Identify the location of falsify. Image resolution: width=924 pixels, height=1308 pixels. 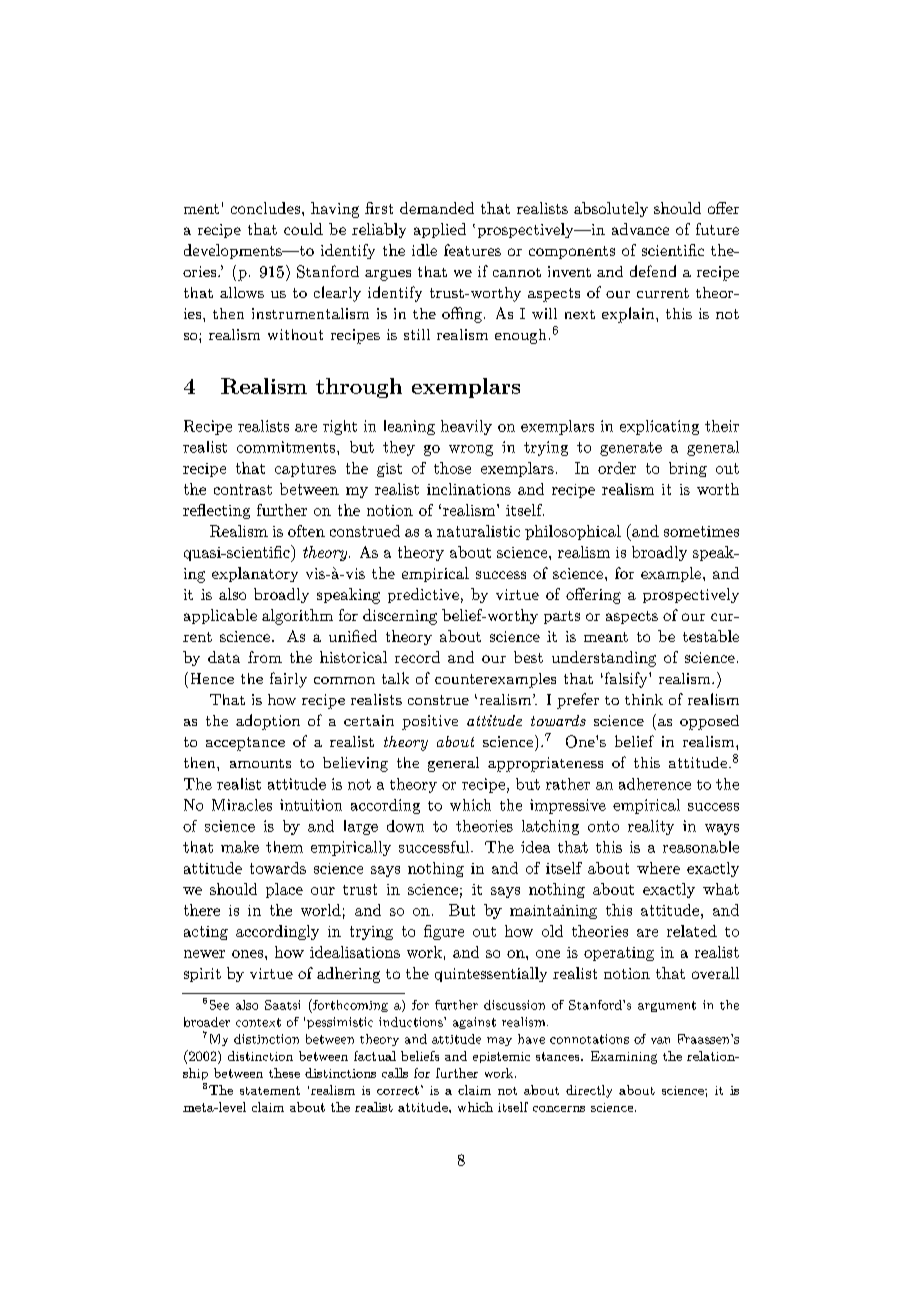
(626, 680).
